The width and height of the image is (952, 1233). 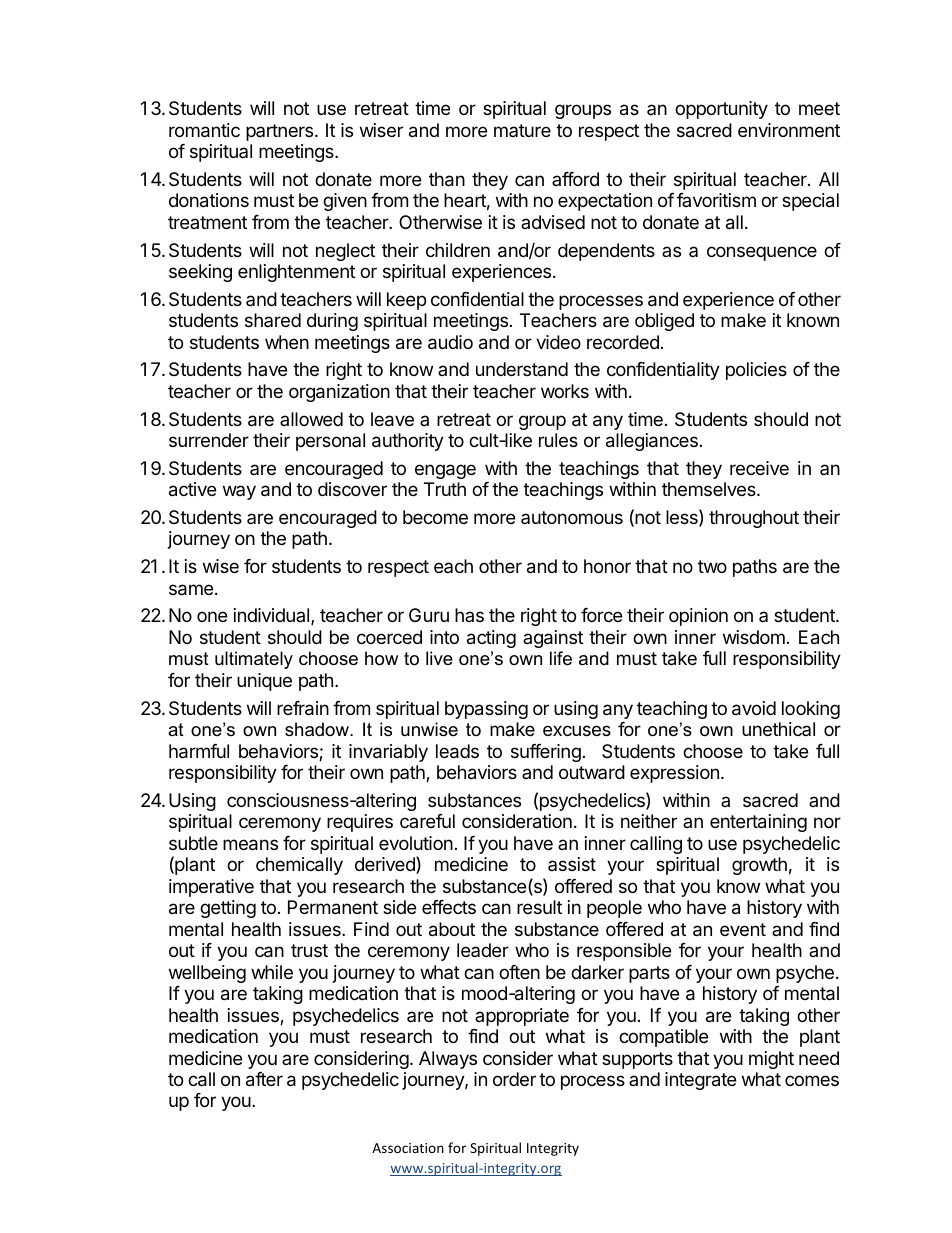 I want to click on suffering, so click(x=546, y=753).
